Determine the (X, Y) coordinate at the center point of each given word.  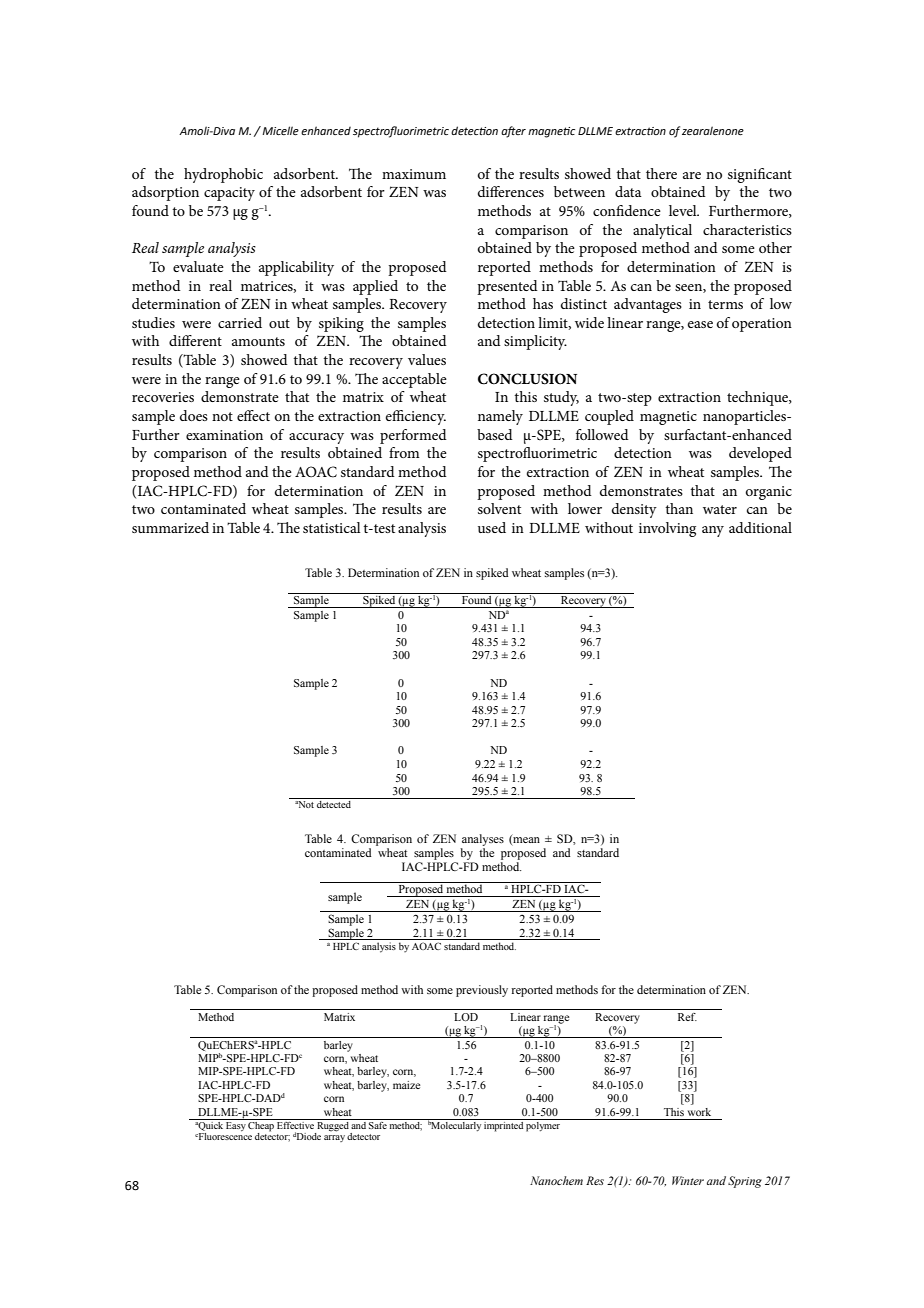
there (661, 173)
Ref (687, 1017)
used (492, 527)
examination (224, 435)
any (713, 531)
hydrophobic (223, 175)
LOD (466, 1017)
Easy (236, 1125)
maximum (414, 174)
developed (760, 454)
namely (500, 417)
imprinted (503, 1125)
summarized (170, 527)
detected (334, 803)
